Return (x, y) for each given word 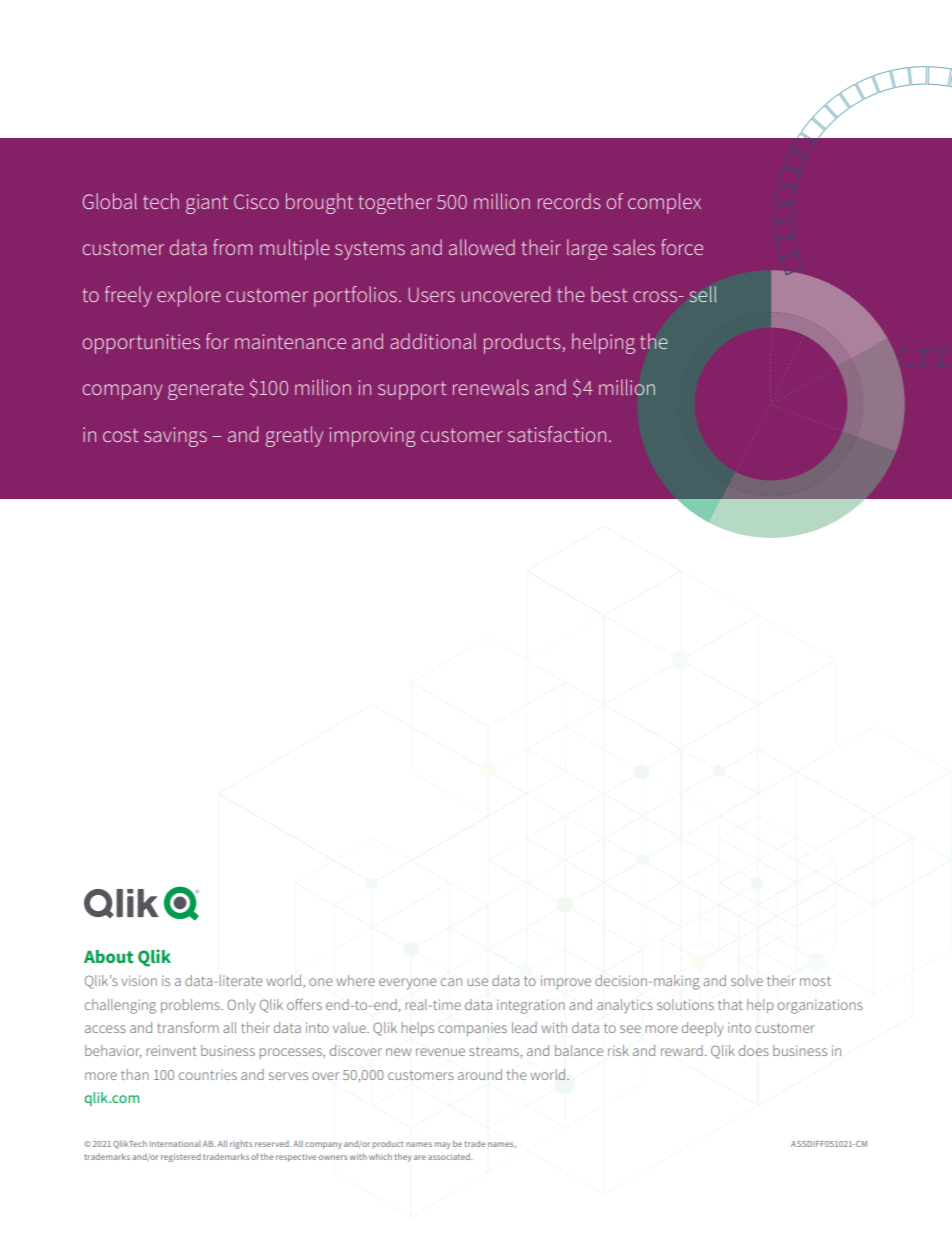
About (108, 956)
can (451, 982)
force (682, 247)
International (175, 1143)
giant (207, 204)
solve (747, 980)
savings (175, 437)
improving (372, 437)
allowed (482, 247)
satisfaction (557, 434)
